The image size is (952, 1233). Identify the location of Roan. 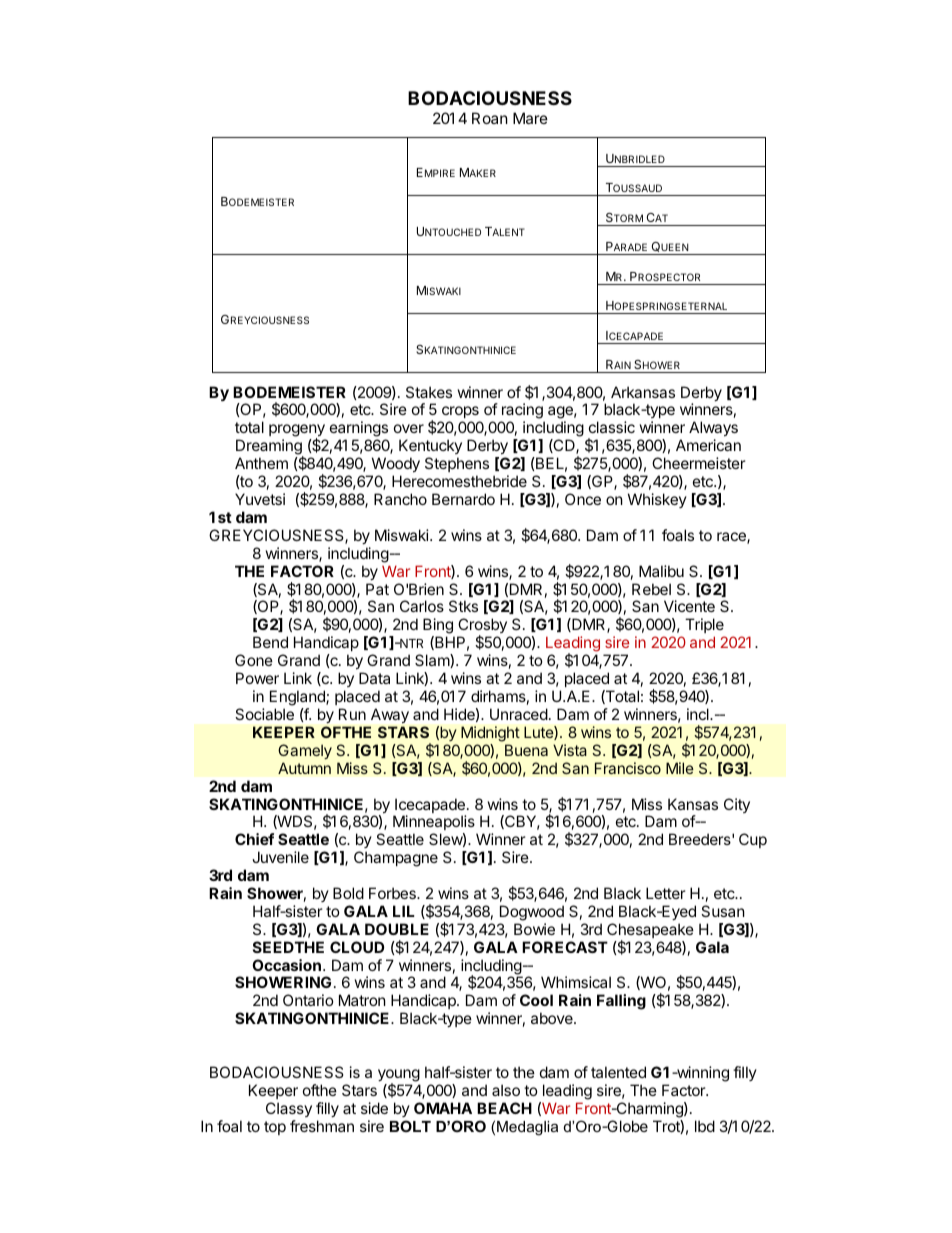
(490, 118).
